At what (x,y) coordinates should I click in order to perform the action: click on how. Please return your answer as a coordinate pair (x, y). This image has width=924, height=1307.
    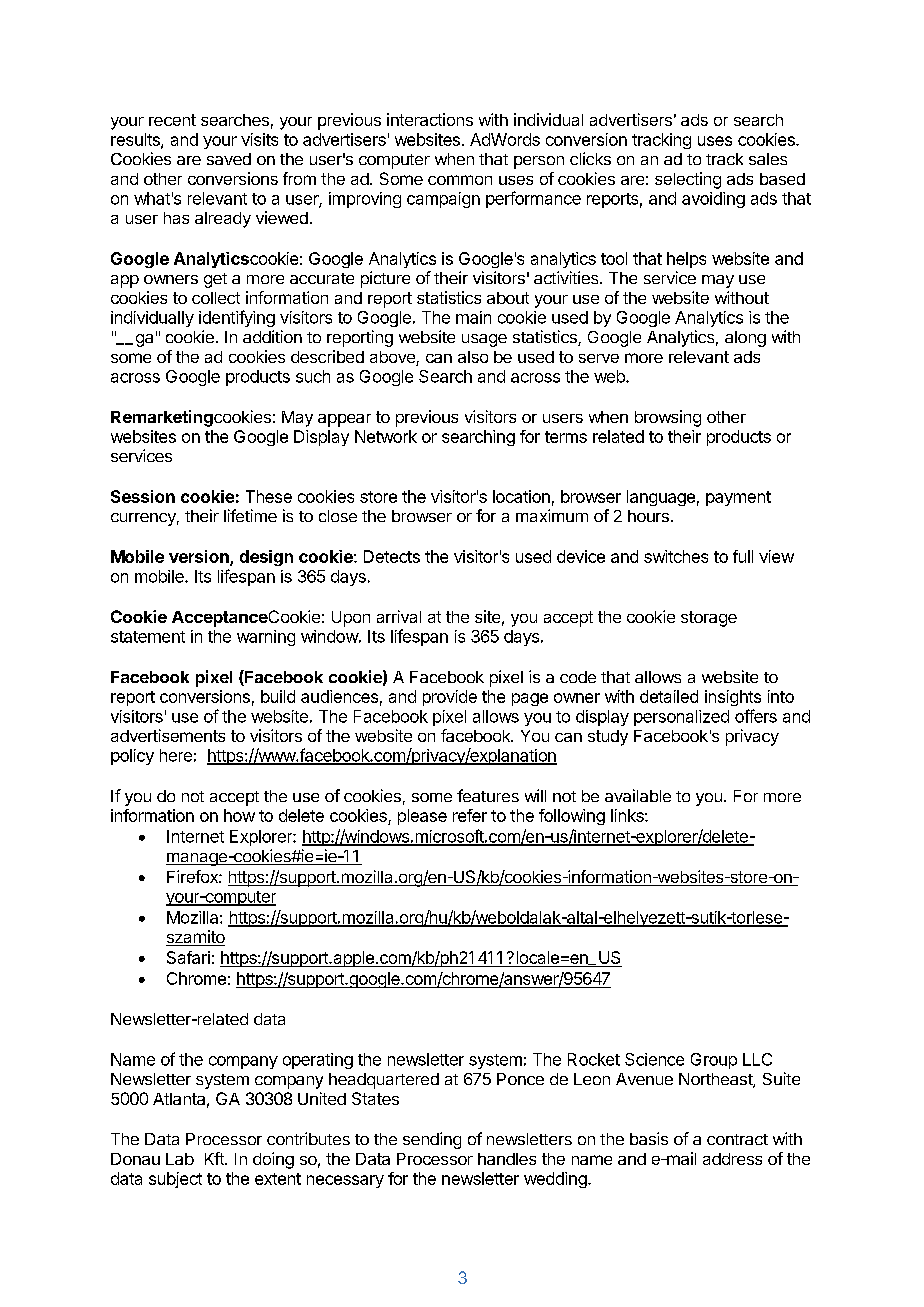
    Looking at the image, I should click on (239, 815).
